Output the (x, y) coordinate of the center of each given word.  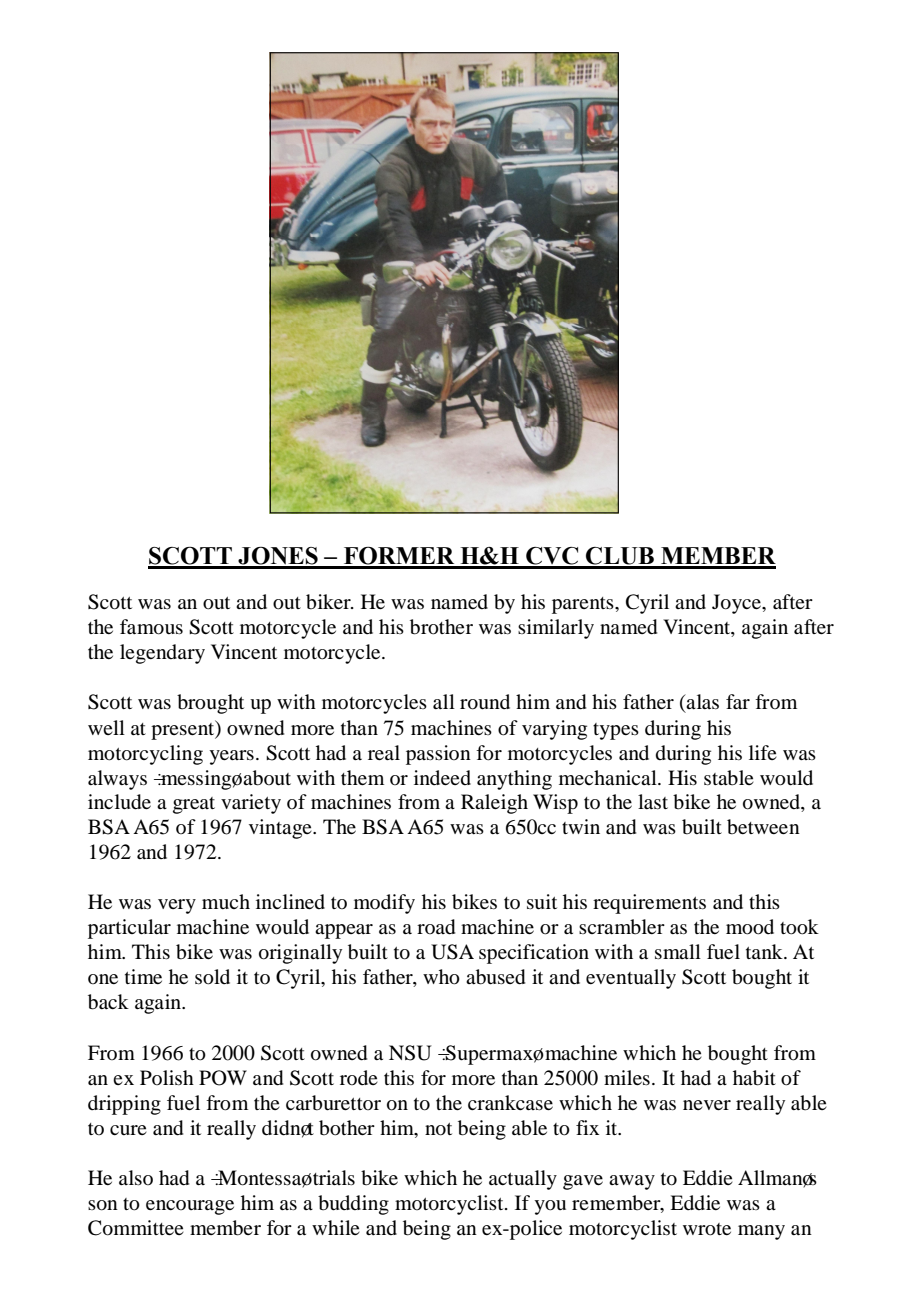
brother (441, 627)
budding (353, 1205)
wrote (707, 1229)
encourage (190, 1207)
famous (151, 627)
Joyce (737, 604)
